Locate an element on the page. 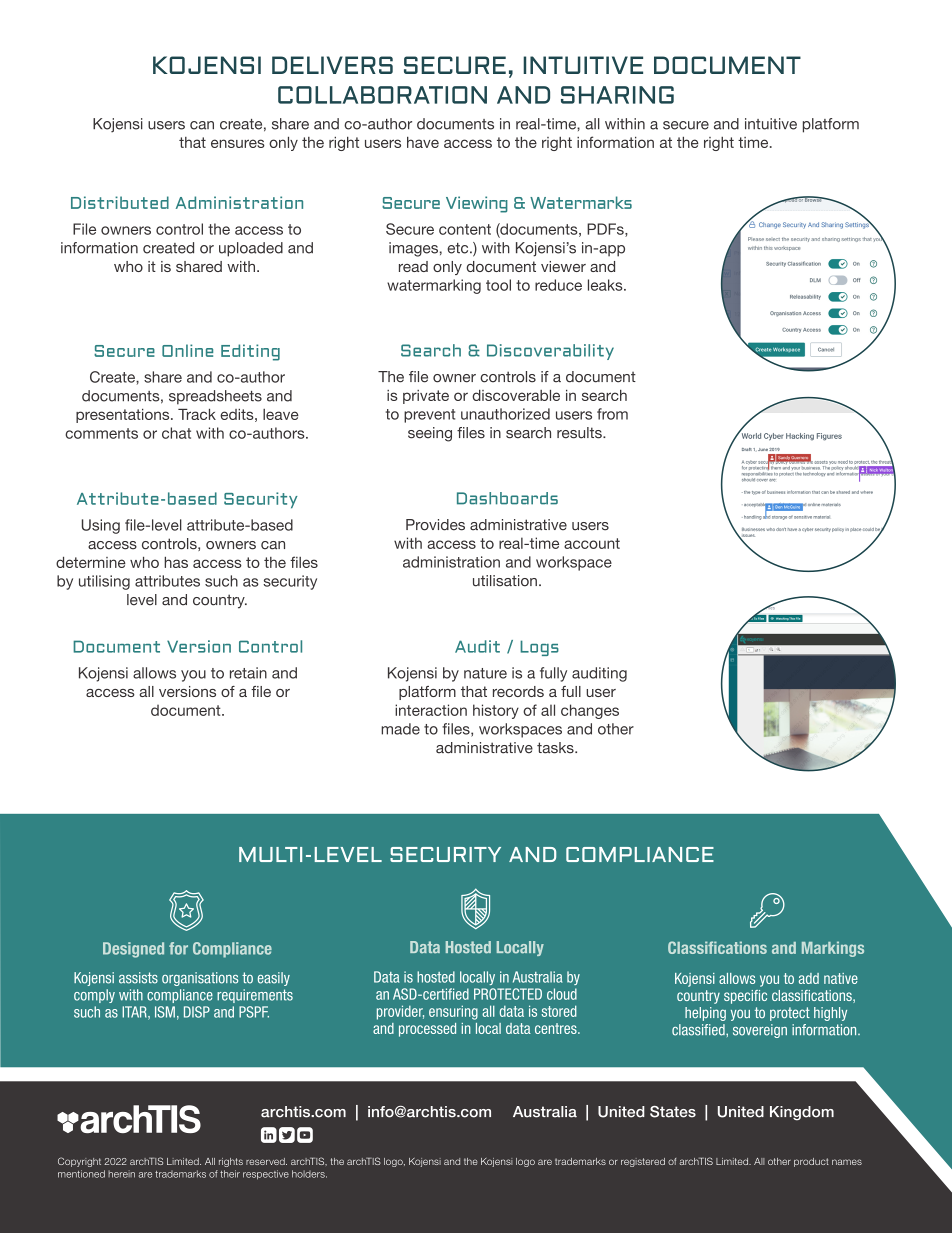  herein is located at coordinates (121, 1174).
